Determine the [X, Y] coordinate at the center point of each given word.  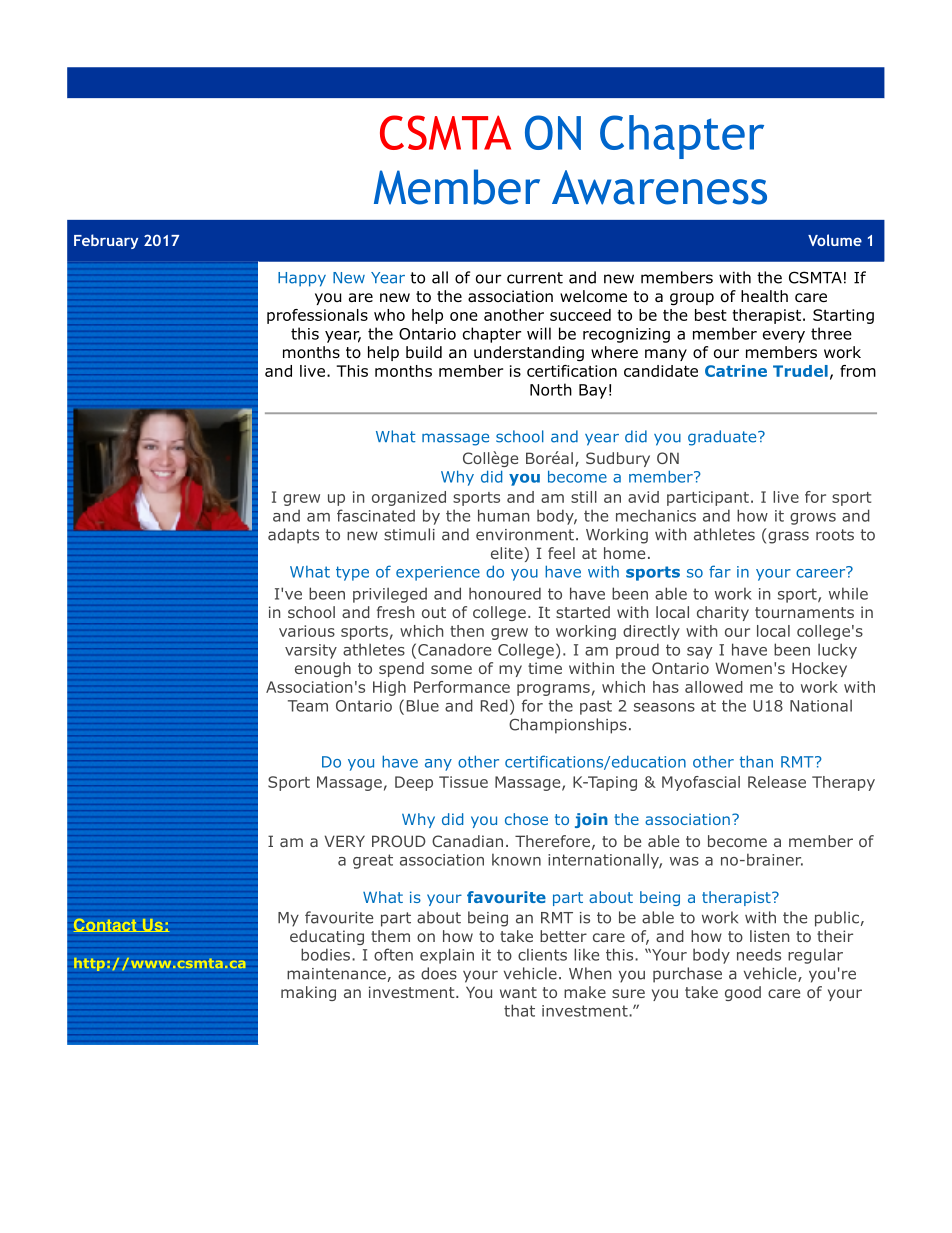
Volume [835, 240]
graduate [723, 438]
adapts [293, 536]
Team [308, 706]
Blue [423, 705]
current [535, 278]
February [106, 241]
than [756, 761]
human [503, 515]
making [308, 993]
